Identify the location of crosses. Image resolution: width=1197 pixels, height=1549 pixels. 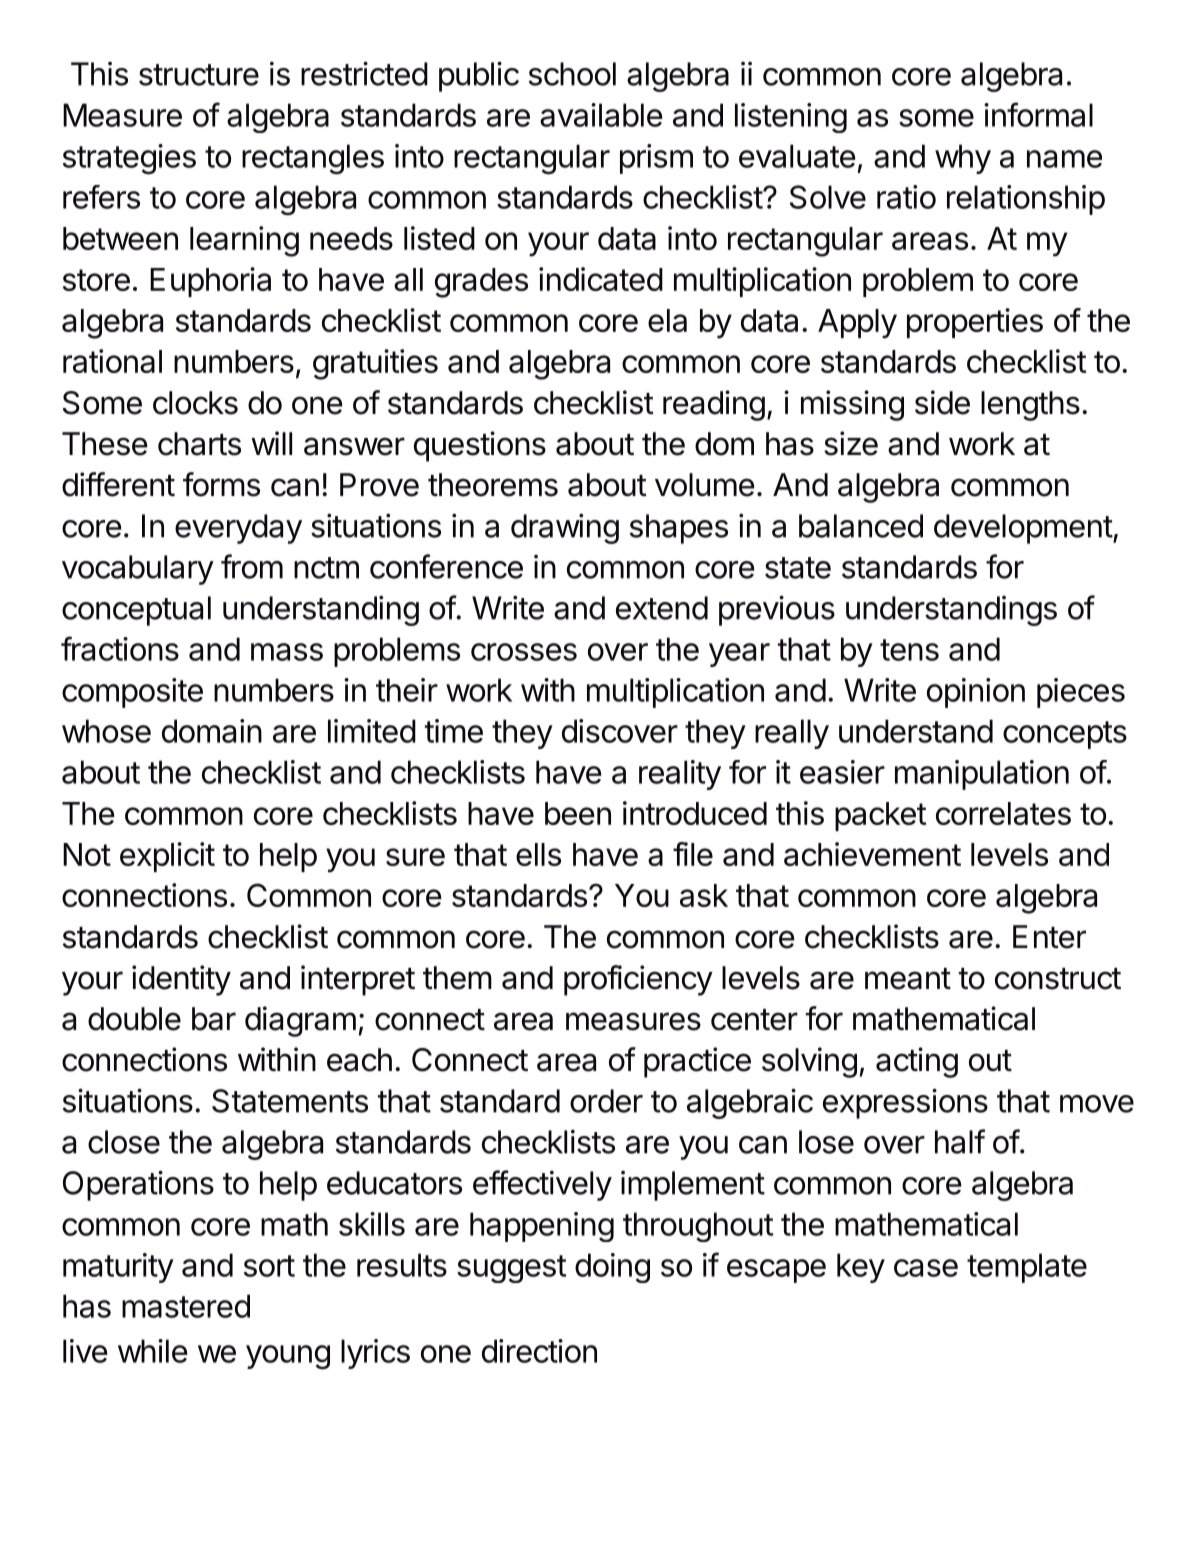
(524, 652).
